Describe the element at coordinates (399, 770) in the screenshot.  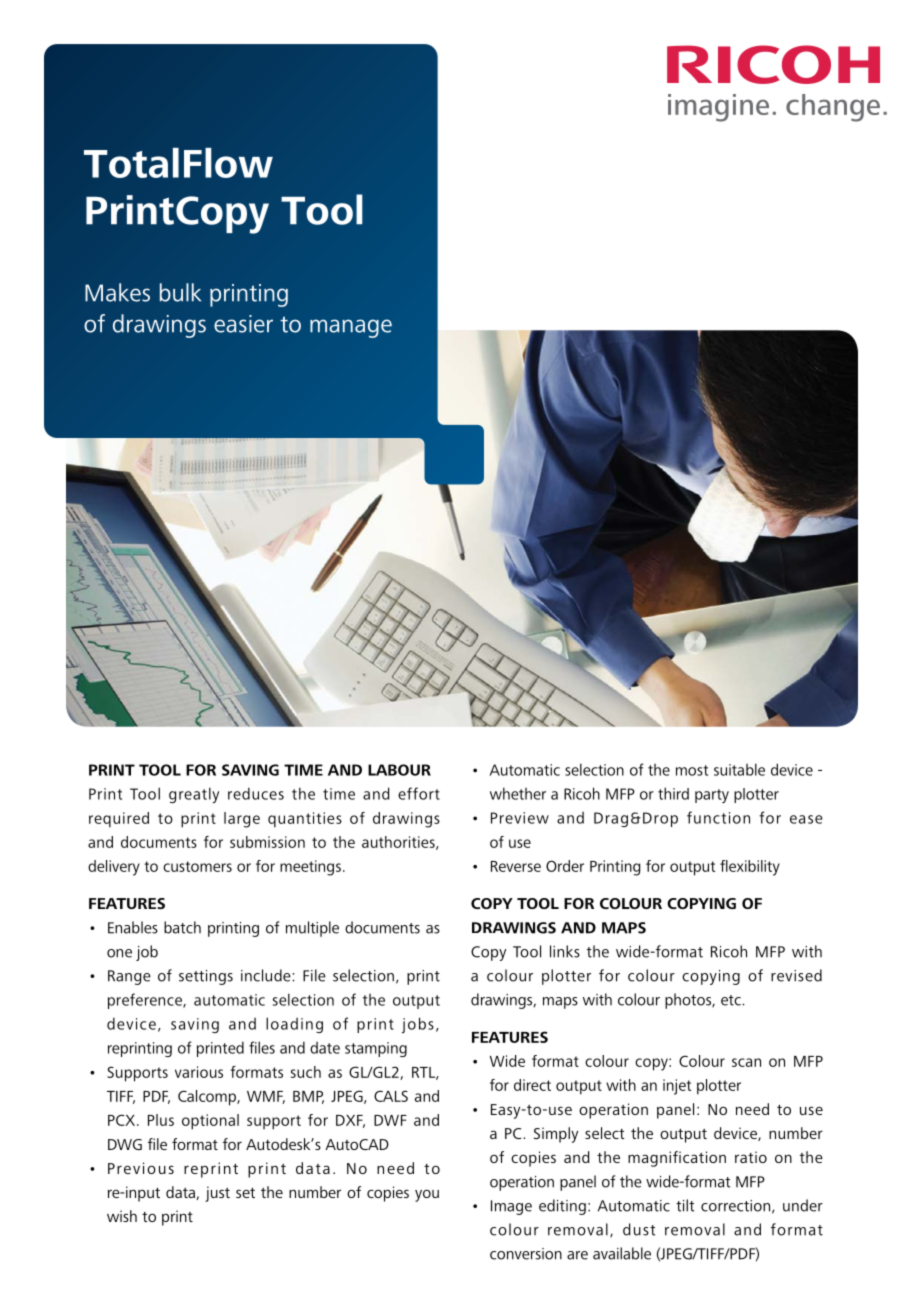
I see `LABOUR` at that location.
